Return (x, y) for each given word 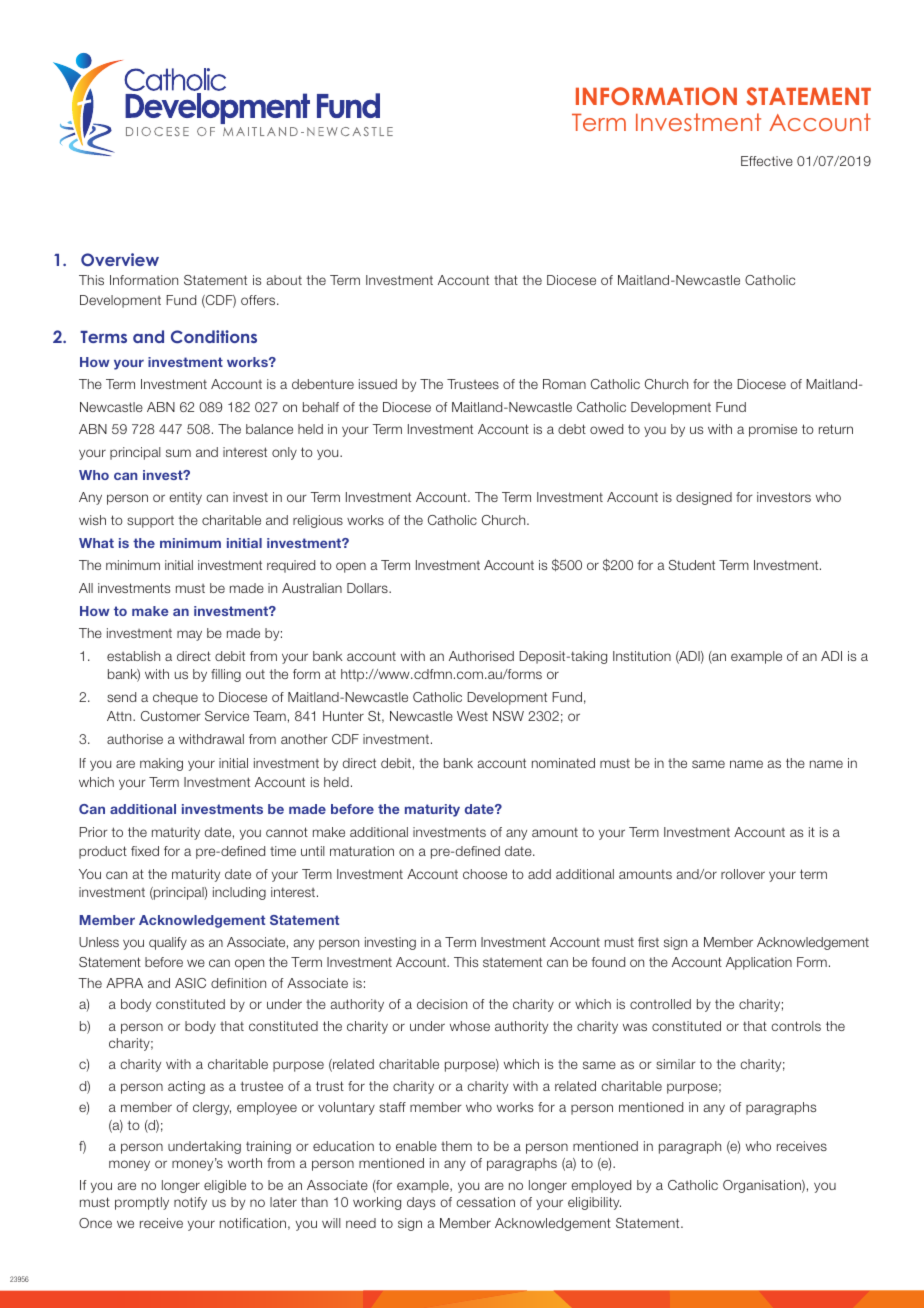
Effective (767, 161)
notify (190, 1203)
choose (485, 874)
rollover (743, 874)
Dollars (368, 588)
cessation (485, 1202)
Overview (120, 260)
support (150, 522)
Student (692, 565)
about (284, 280)
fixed (145, 851)
